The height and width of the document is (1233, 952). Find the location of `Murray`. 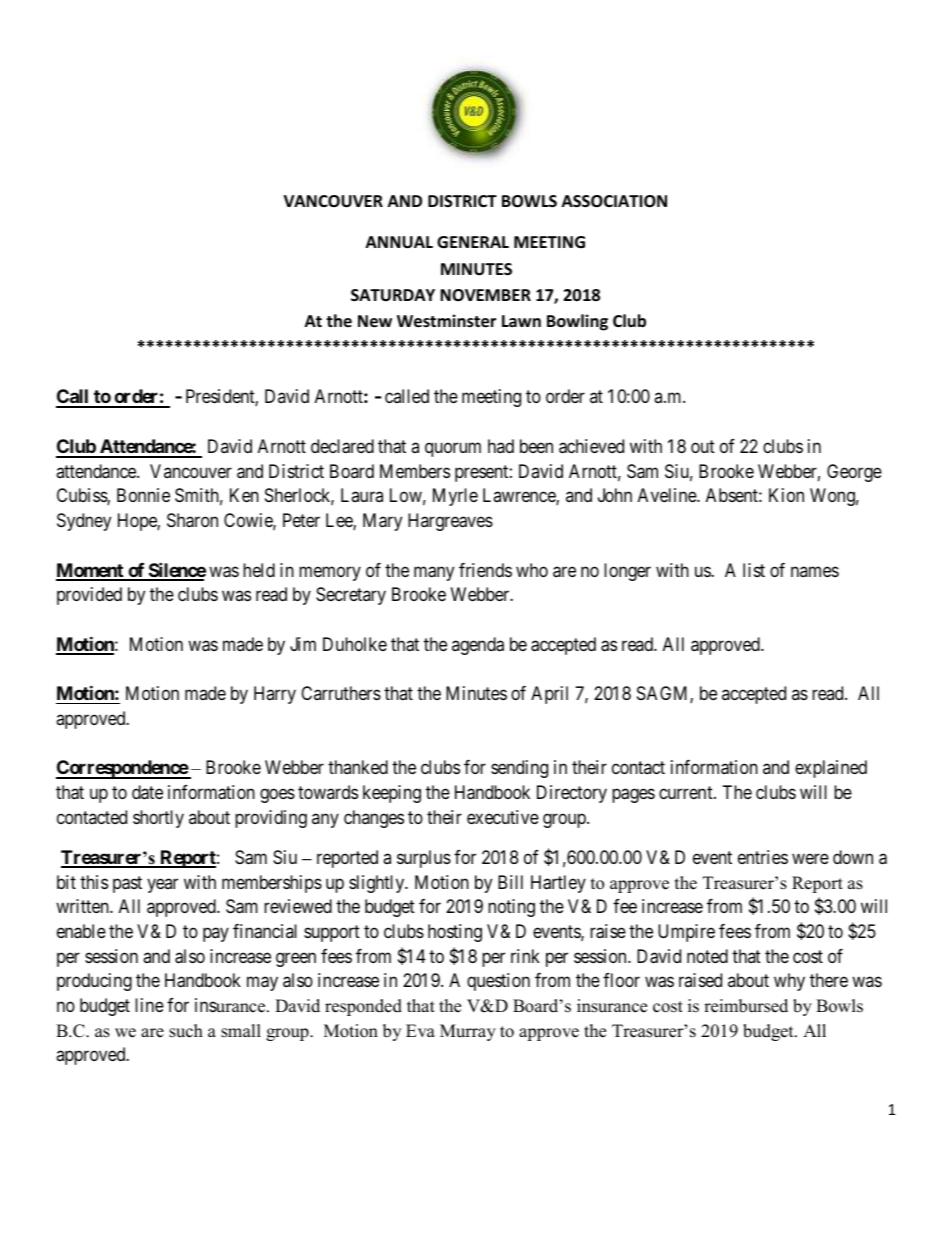

Murray is located at coordinates (468, 1032).
